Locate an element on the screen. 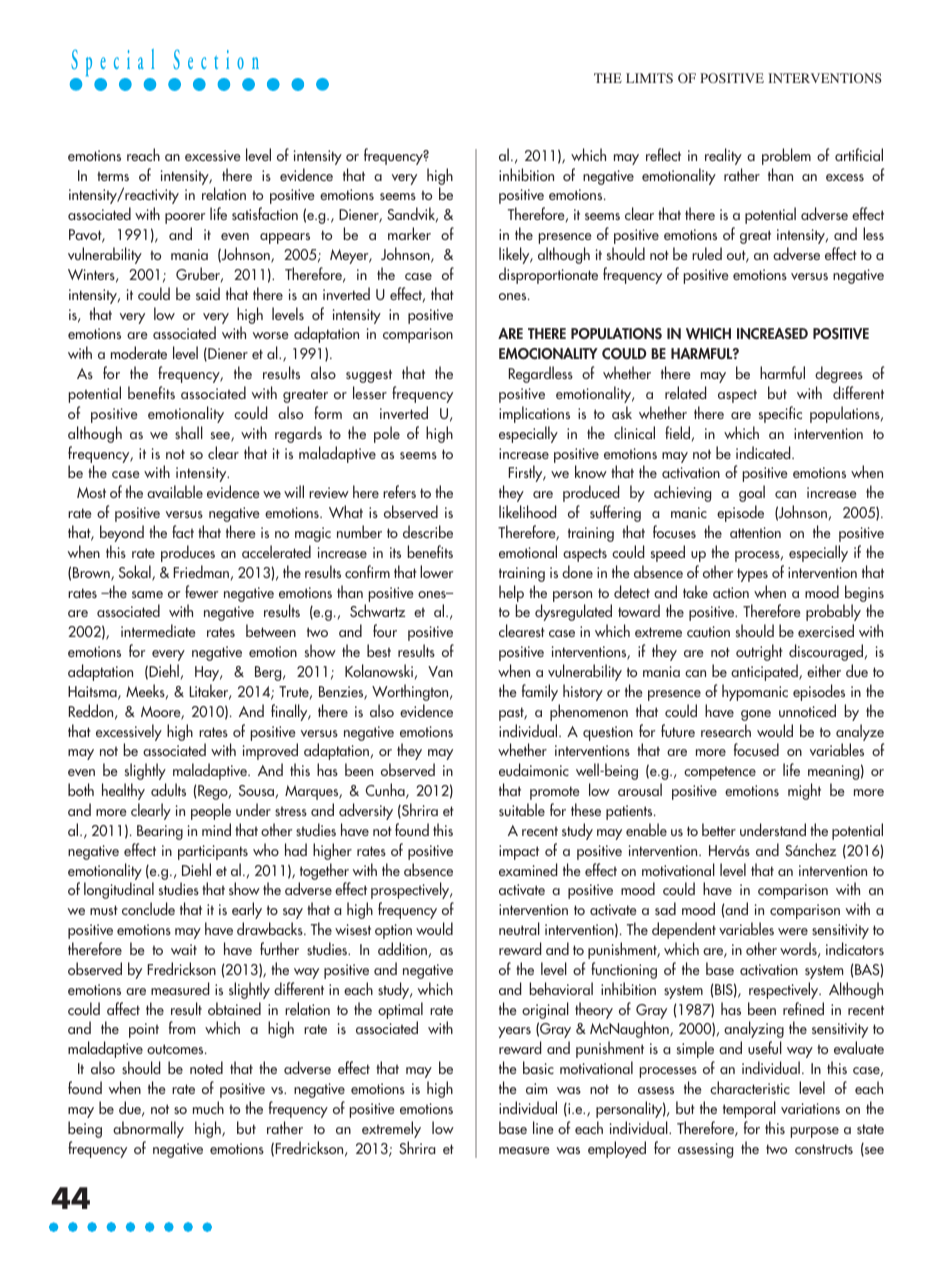 This screenshot has width=952, height=1270. temporal is located at coordinates (749, 1109).
